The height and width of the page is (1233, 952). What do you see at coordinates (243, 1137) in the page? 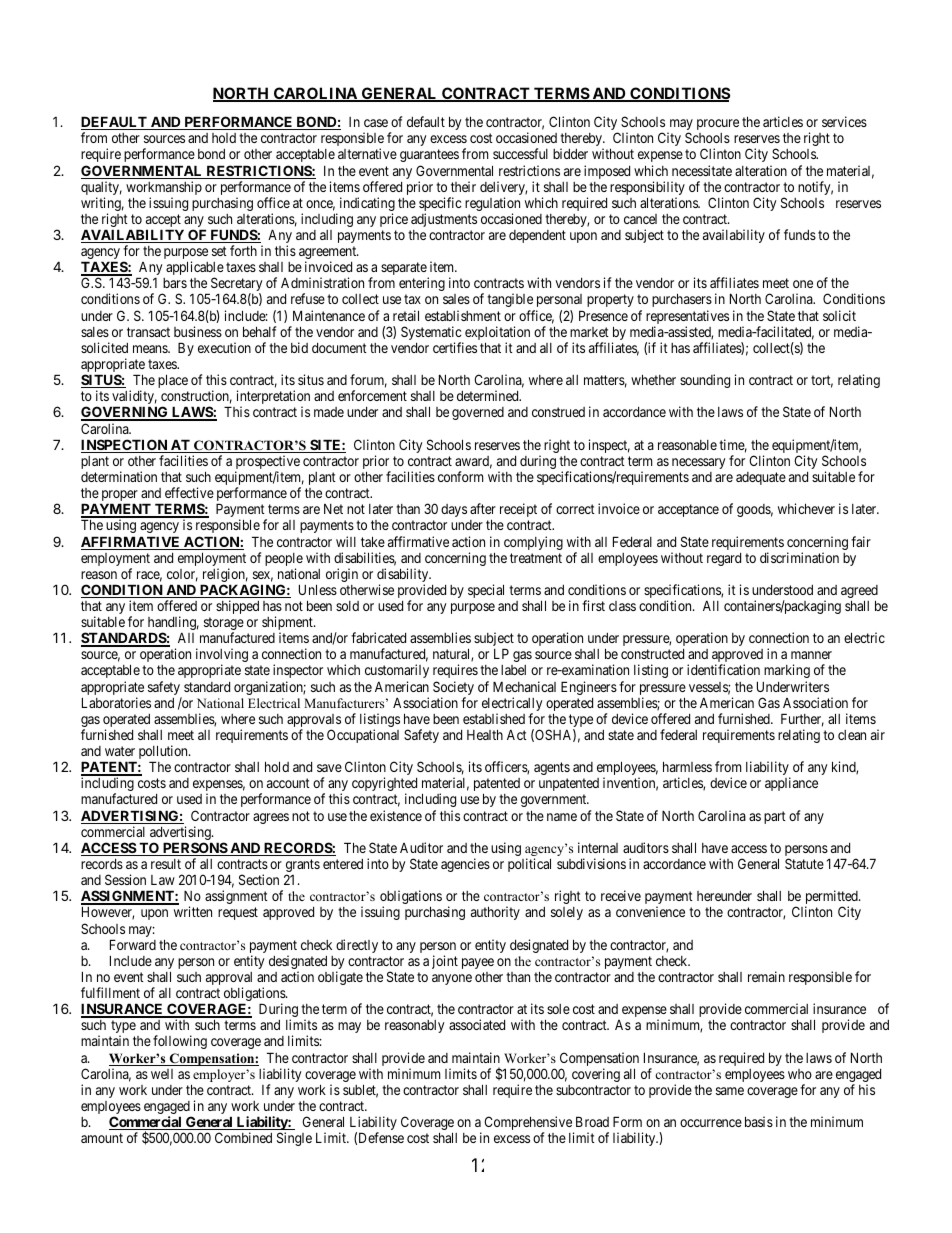
I see `Combined` at bounding box center [243, 1137].
